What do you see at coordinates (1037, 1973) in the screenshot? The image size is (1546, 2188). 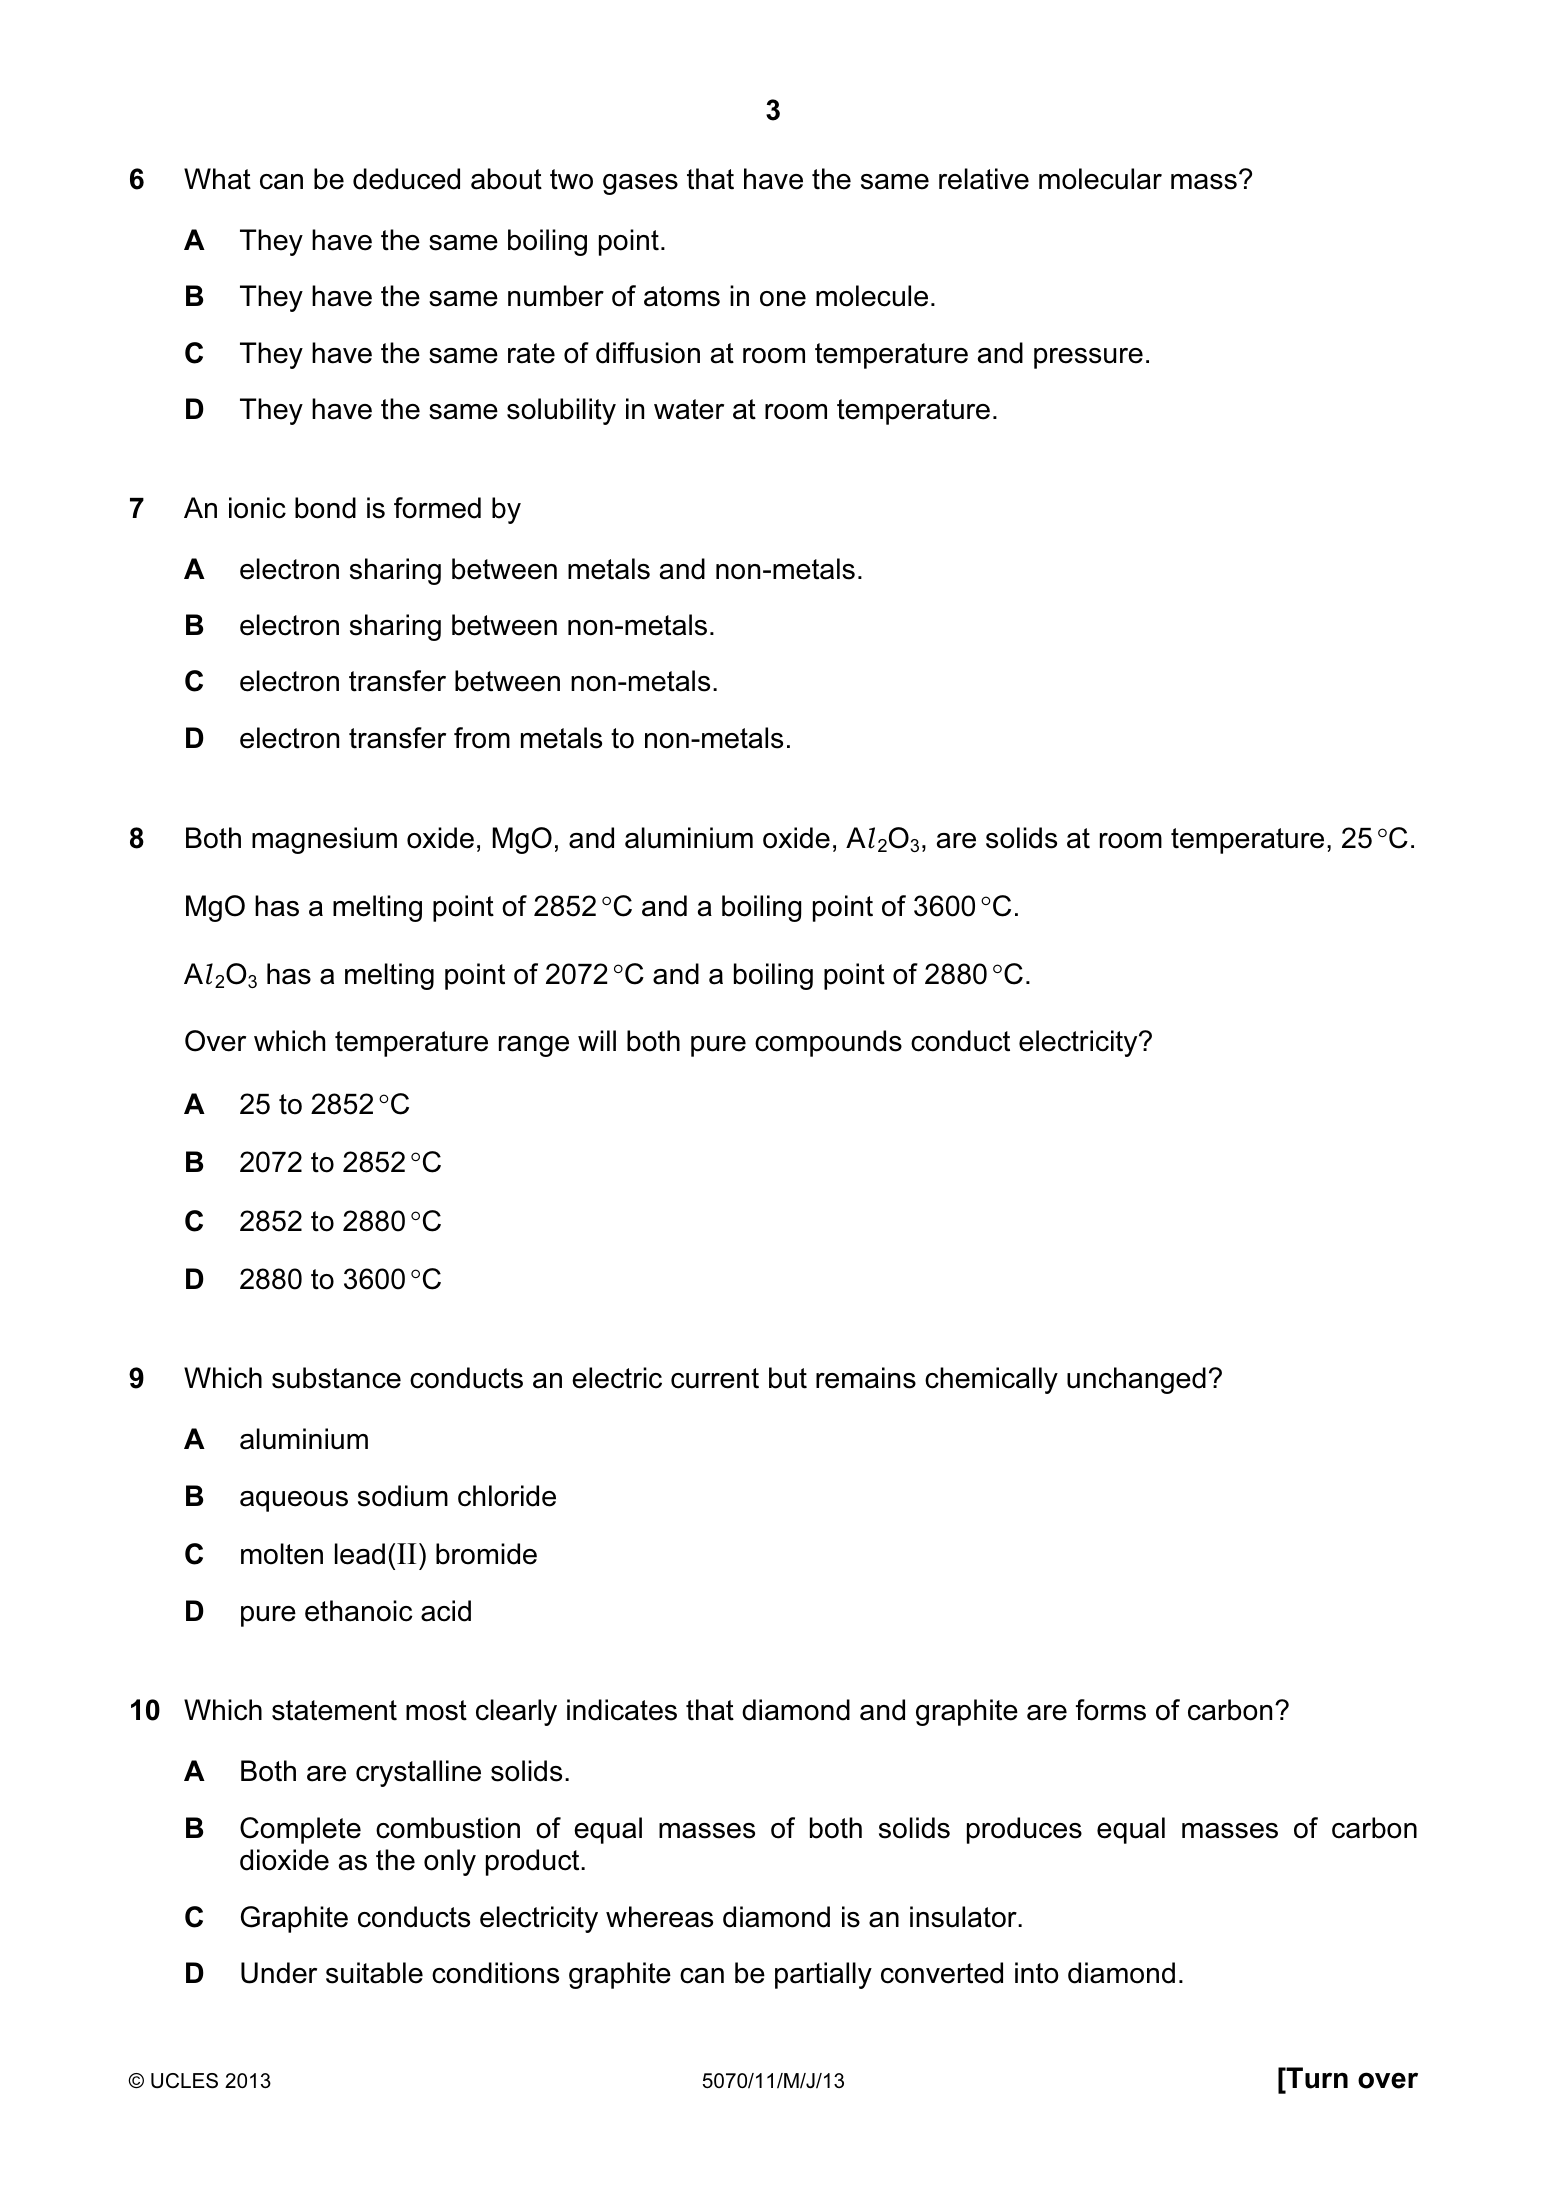 I see `into` at bounding box center [1037, 1973].
